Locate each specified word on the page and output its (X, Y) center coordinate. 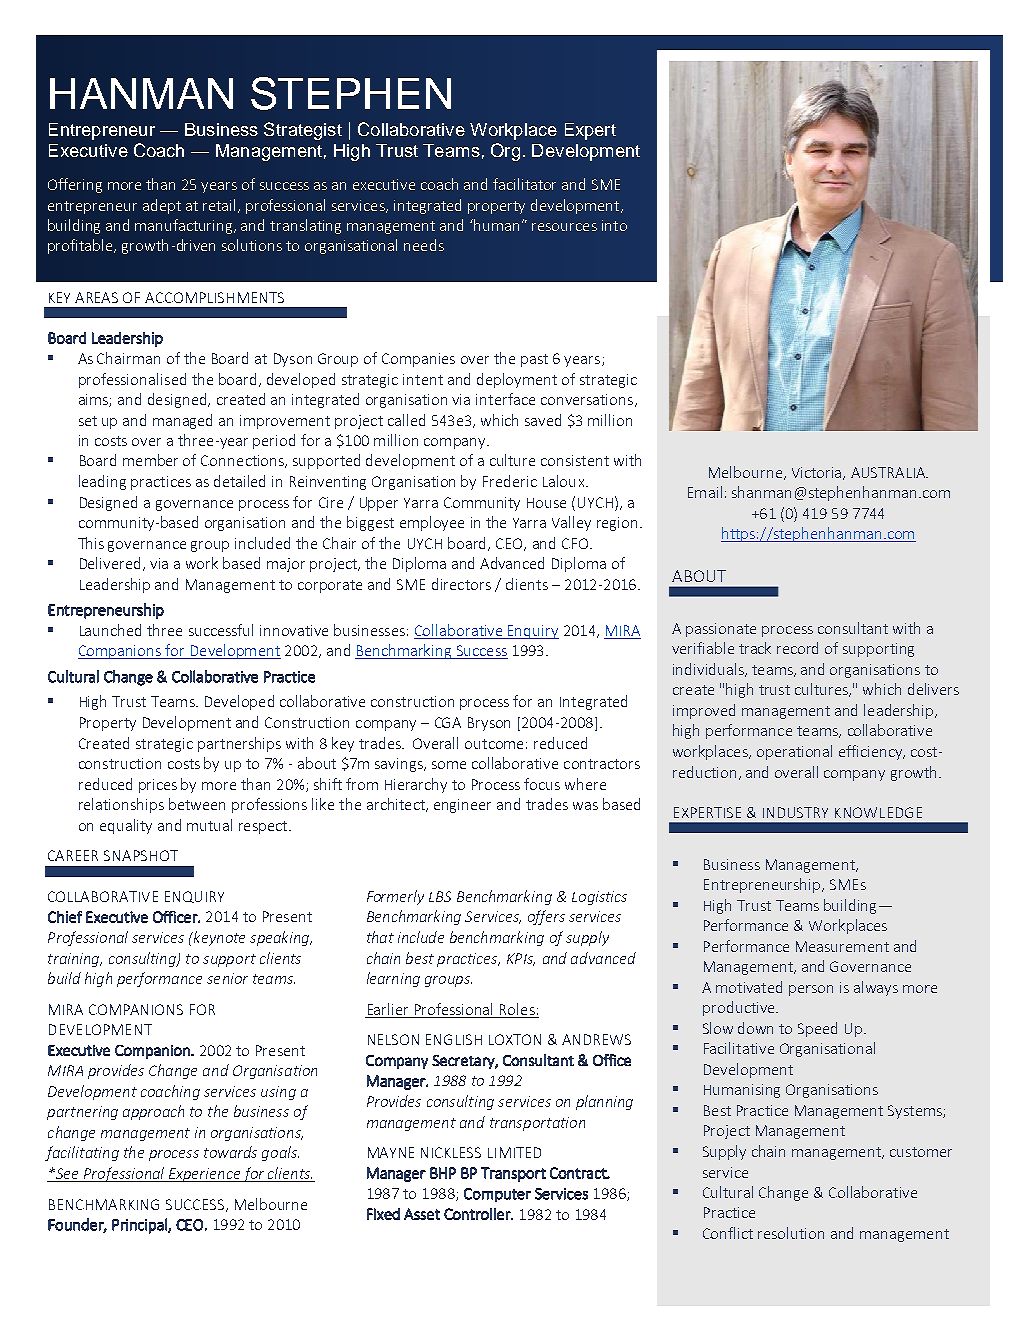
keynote (218, 938)
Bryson (489, 724)
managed (182, 421)
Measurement (842, 946)
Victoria (818, 473)
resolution (791, 1233)
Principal (140, 1226)
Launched (110, 630)
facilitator (524, 184)
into (614, 225)
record (797, 648)
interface (505, 399)
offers (546, 917)
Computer (497, 1195)
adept (162, 206)
